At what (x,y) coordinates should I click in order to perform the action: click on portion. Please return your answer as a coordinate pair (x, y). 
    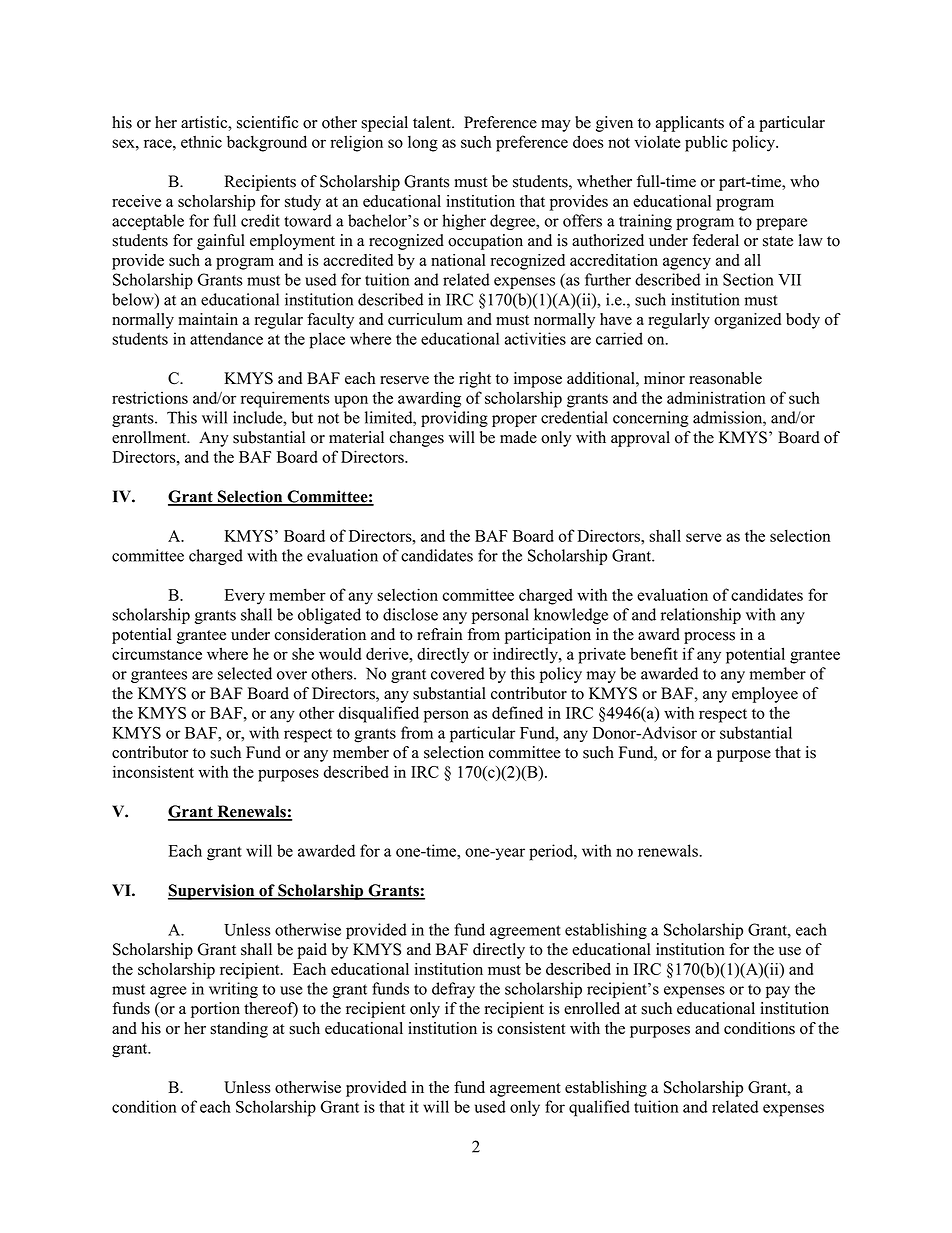
    Looking at the image, I should click on (215, 1010).
